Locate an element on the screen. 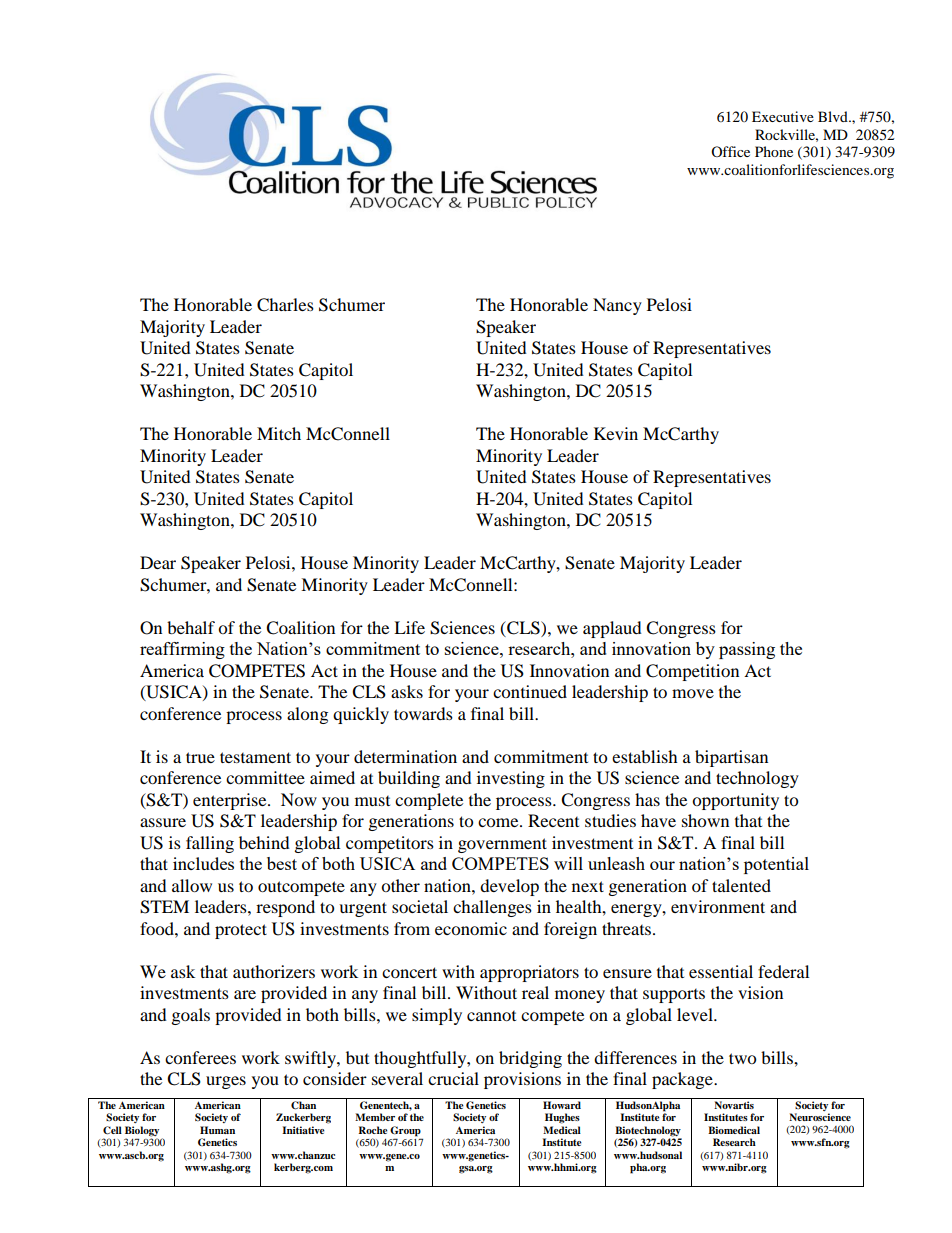 The height and width of the screenshot is (1233, 952). crucial is located at coordinates (453, 1078).
